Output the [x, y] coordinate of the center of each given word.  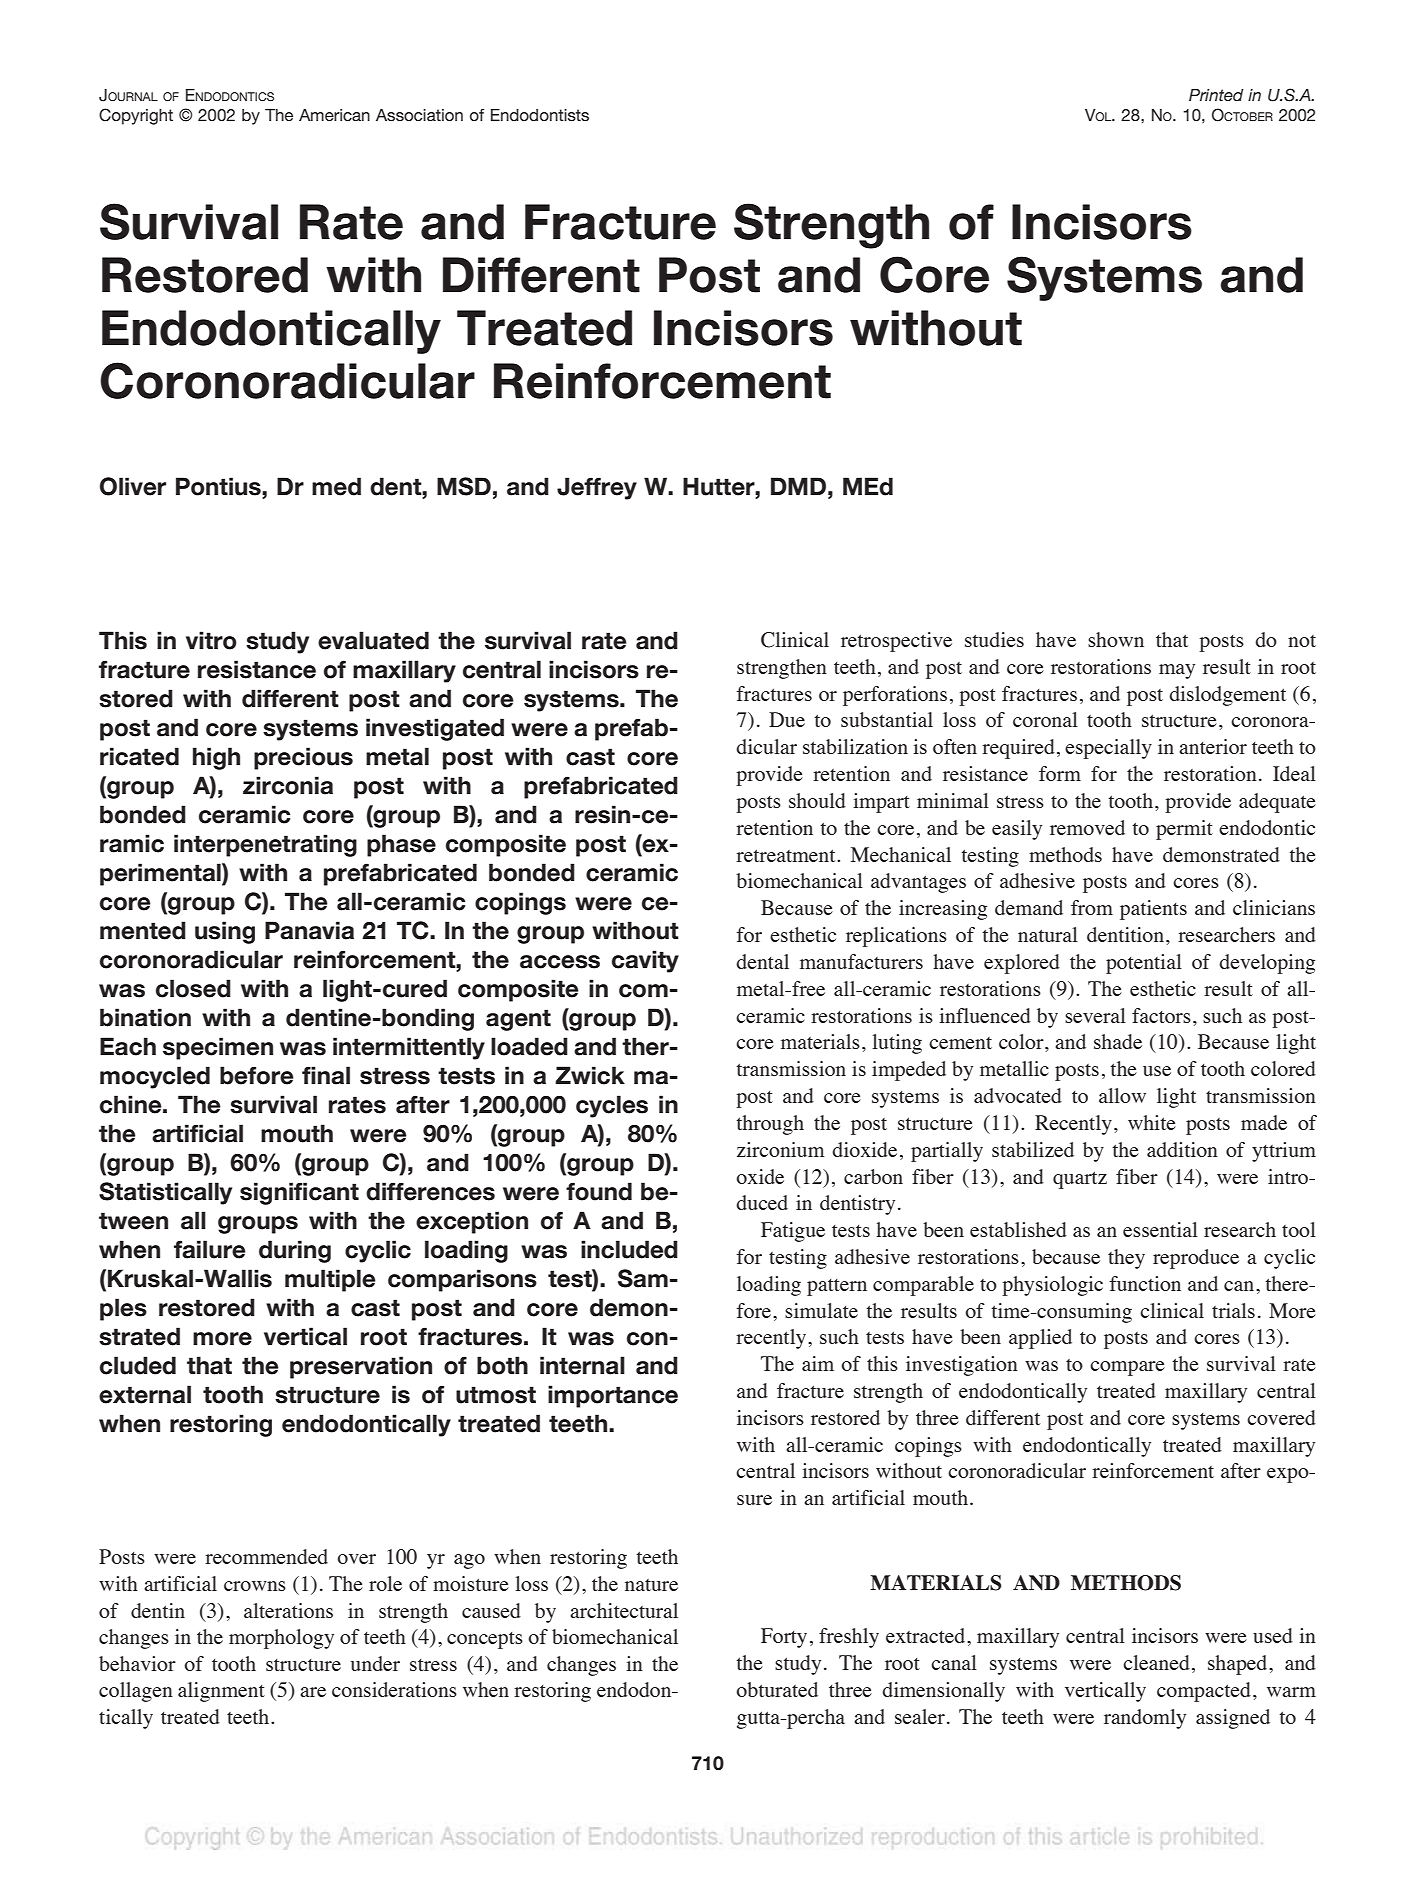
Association [419, 115]
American [334, 115]
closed [193, 988]
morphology [281, 1639]
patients [1153, 910]
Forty [784, 1638]
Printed [1216, 95]
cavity [645, 961]
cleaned [1156, 1662]
